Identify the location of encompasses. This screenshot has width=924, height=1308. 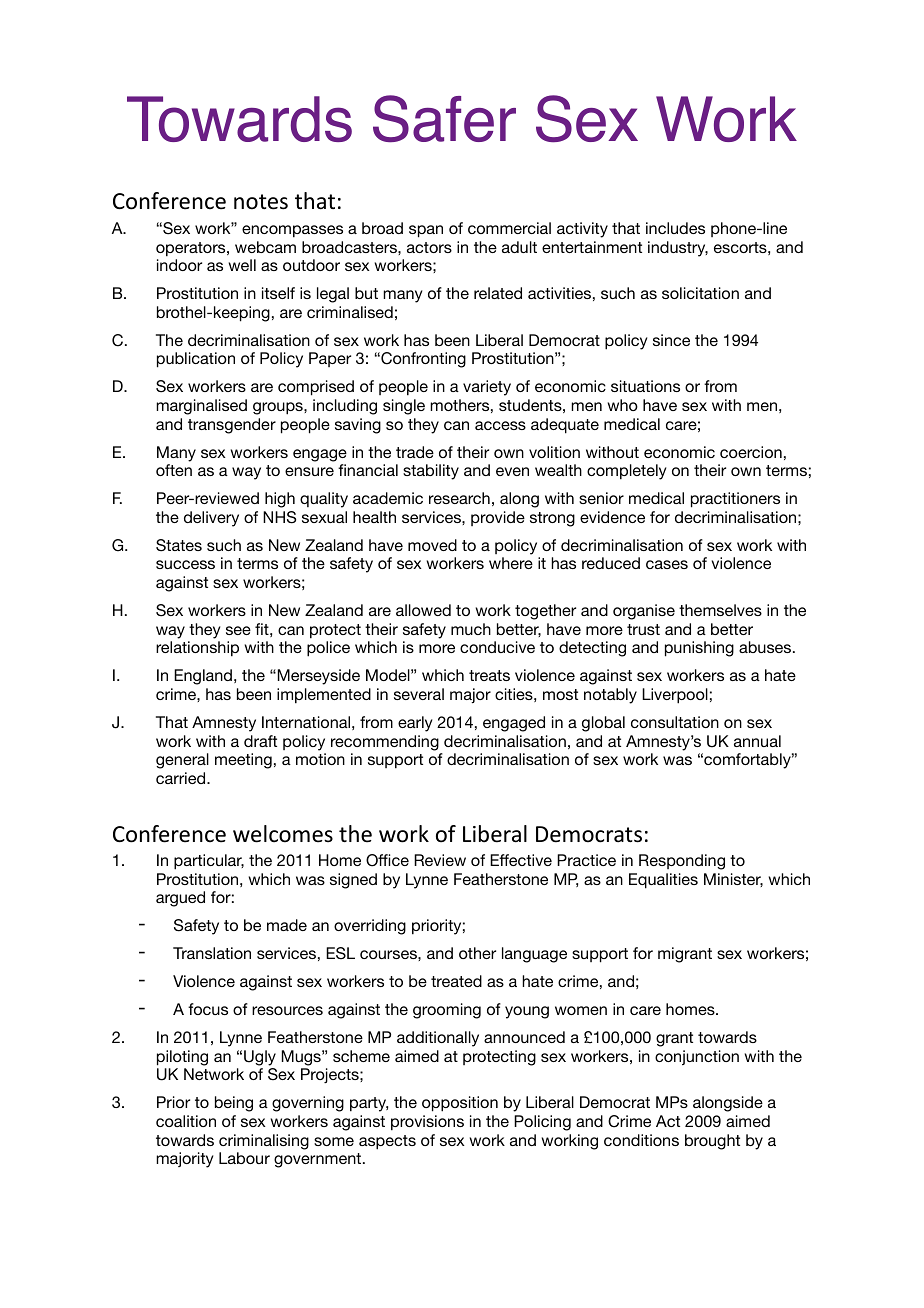
(292, 231).
